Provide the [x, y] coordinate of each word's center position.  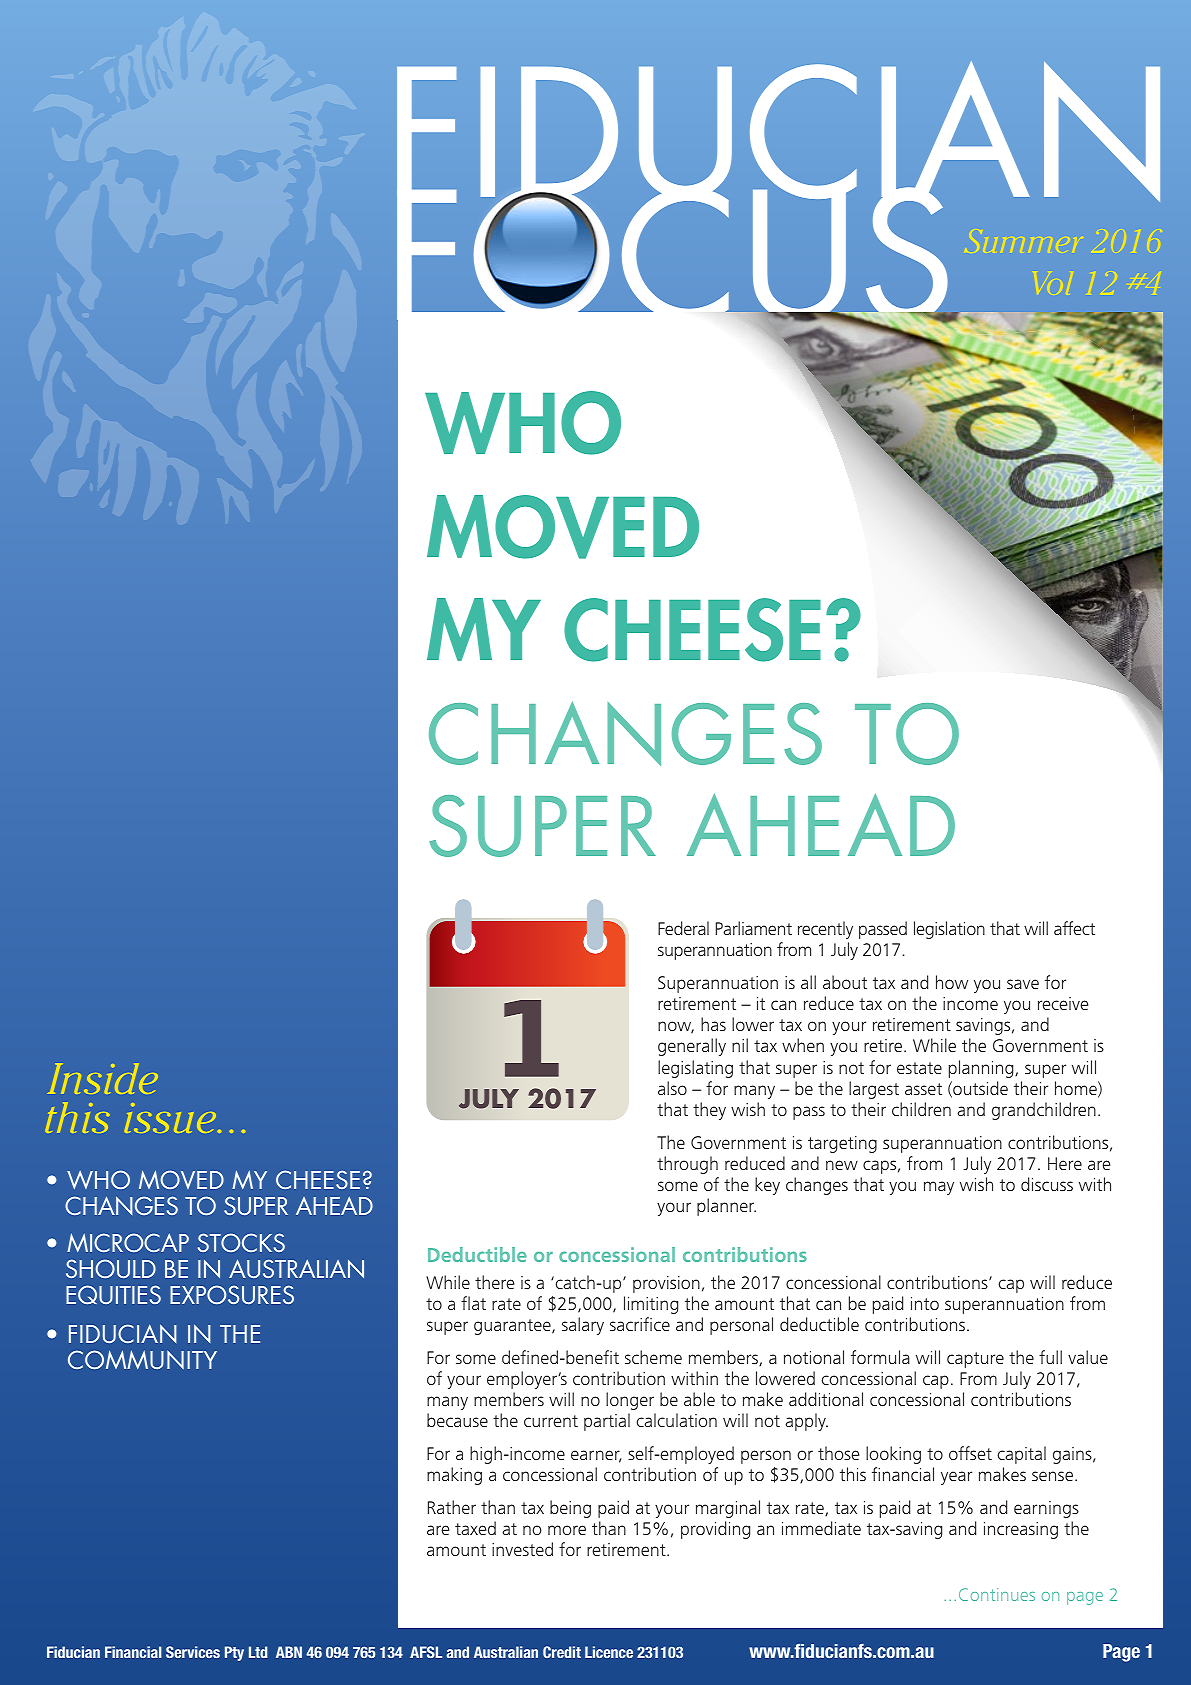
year [956, 1478]
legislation [949, 930]
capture [975, 1360]
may [939, 1188]
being [570, 1509]
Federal [683, 928]
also [672, 1088]
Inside [103, 1078]
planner [726, 1207]
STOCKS [241, 1242]
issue [172, 1118]
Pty [234, 1653]
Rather [452, 1507]
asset [923, 1089]
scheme [653, 1357]
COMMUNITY [142, 1359]
